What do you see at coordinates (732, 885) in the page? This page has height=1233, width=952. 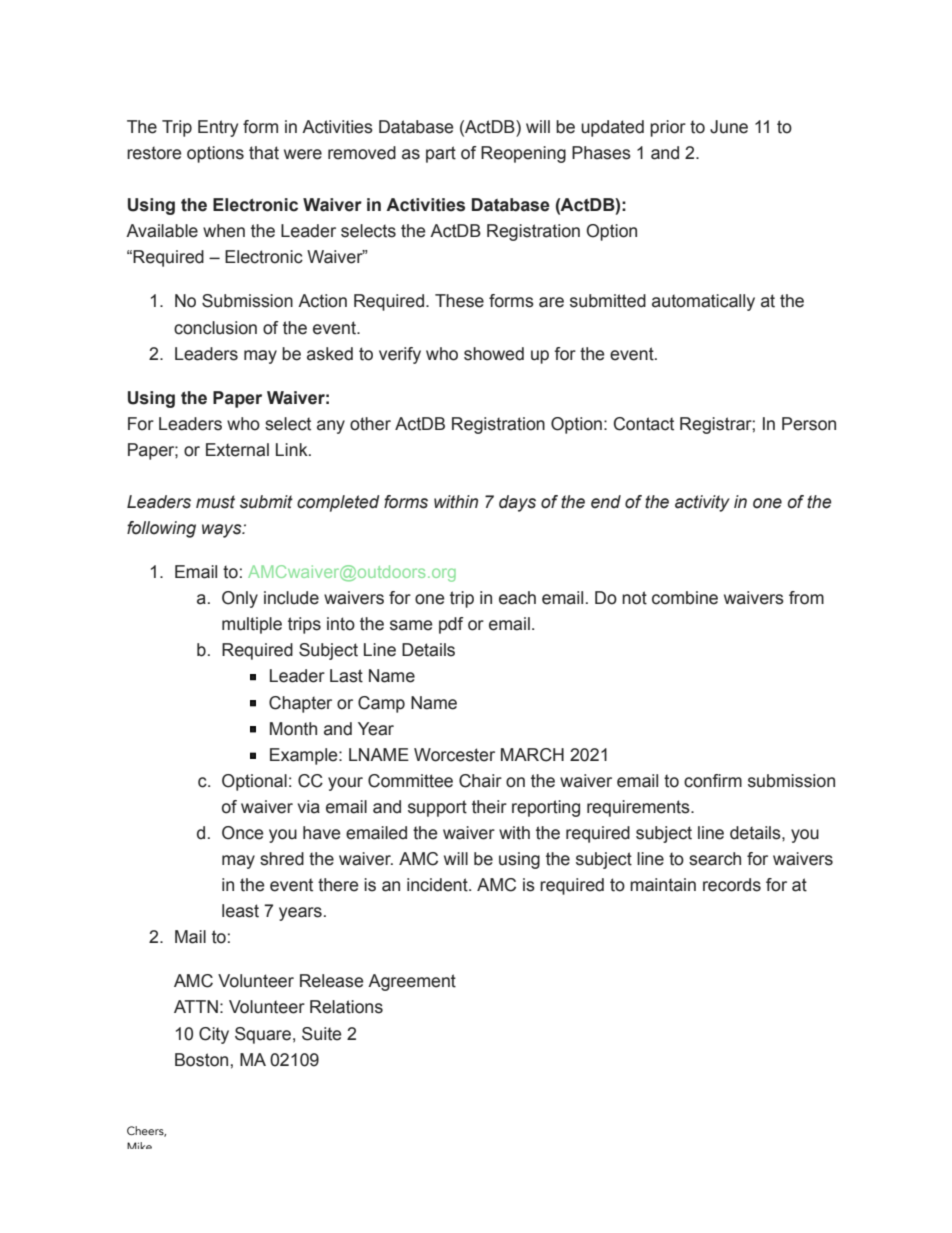 I see `records` at bounding box center [732, 885].
